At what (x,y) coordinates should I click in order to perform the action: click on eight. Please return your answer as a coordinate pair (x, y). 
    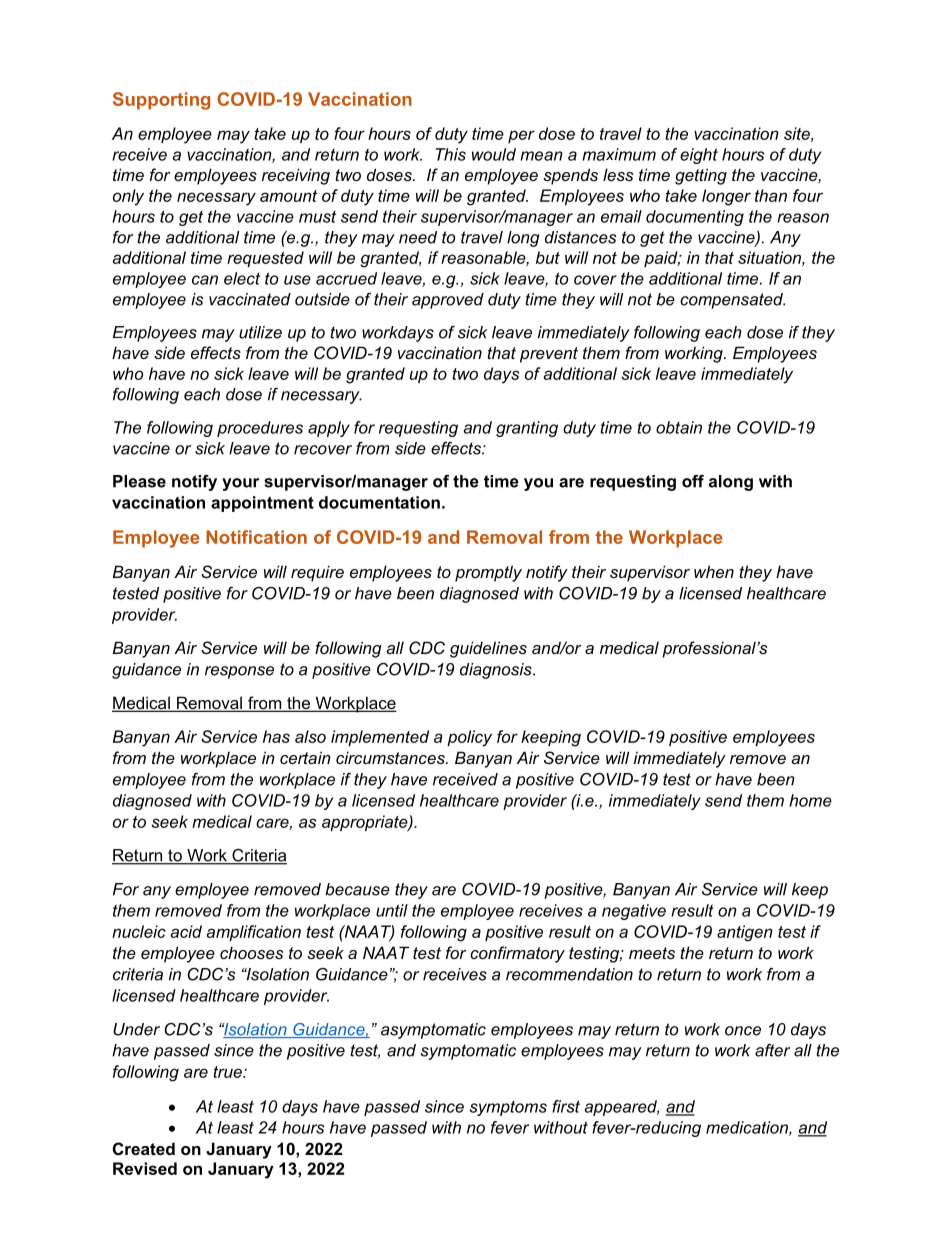
    Looking at the image, I should click on (699, 156).
